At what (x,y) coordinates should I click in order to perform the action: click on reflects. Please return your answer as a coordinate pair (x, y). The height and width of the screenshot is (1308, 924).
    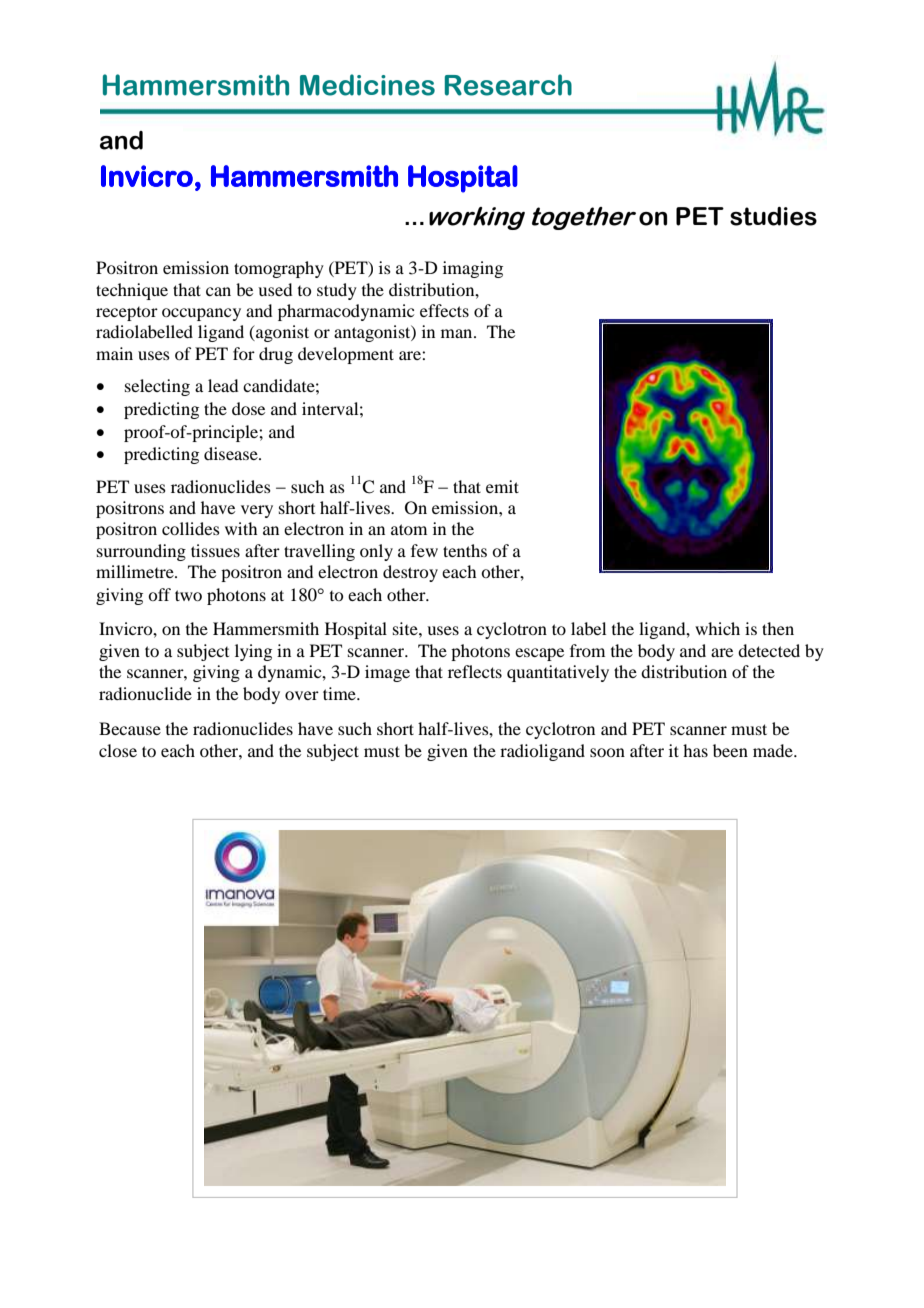
    Looking at the image, I should click on (475, 671).
